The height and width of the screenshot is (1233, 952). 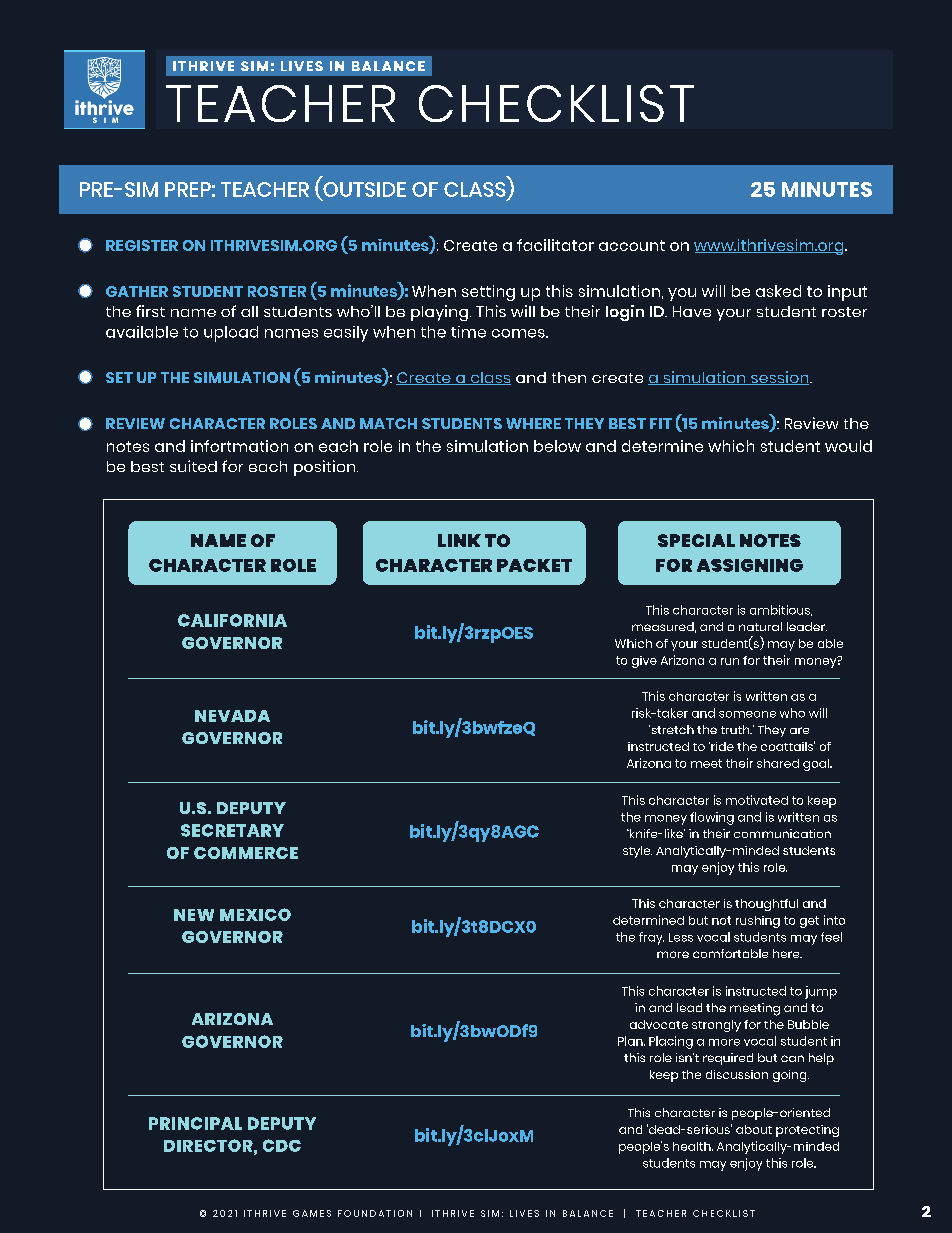 What do you see at coordinates (782, 833) in the screenshot?
I see `communication` at bounding box center [782, 833].
